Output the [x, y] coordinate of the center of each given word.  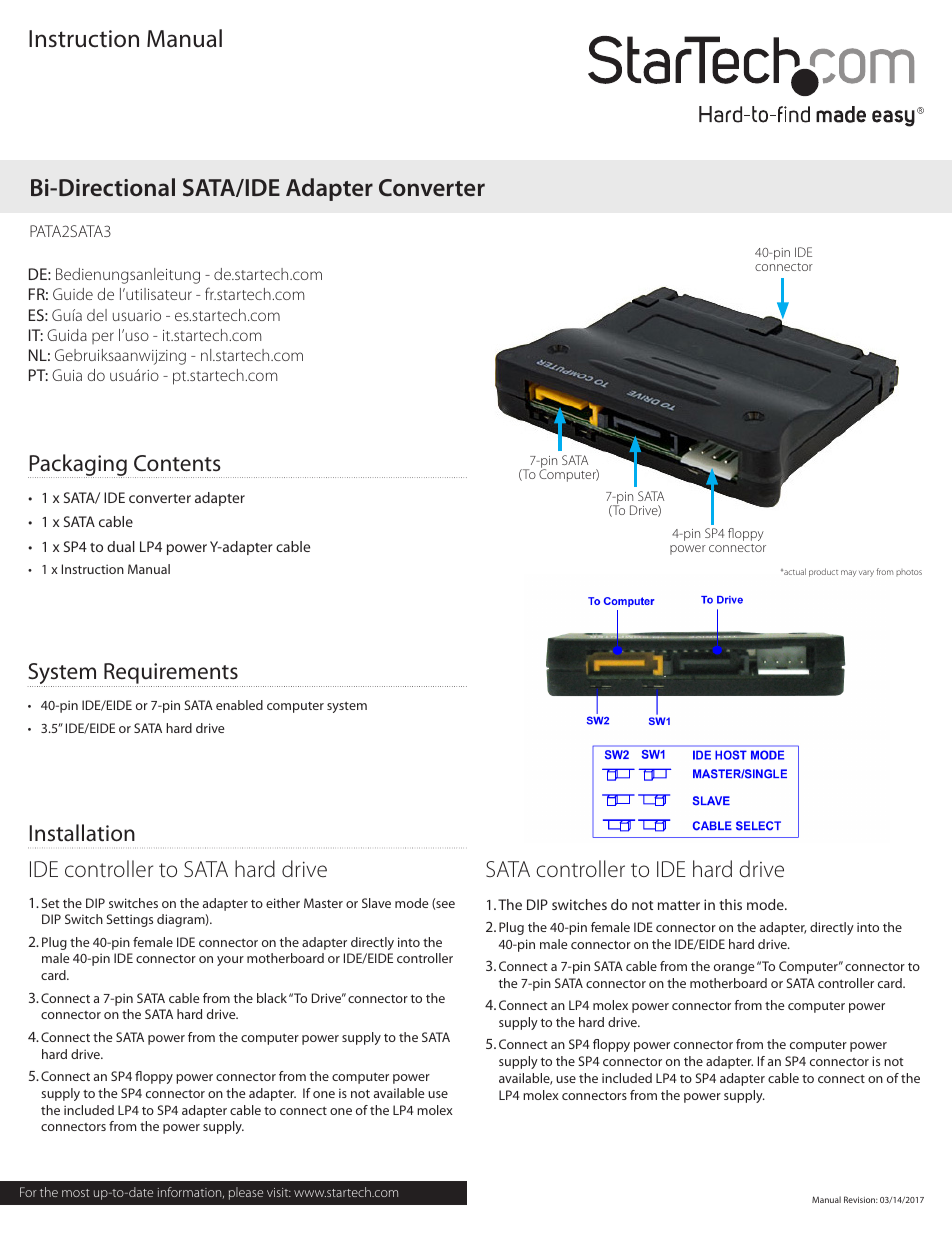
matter [679, 905]
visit [279, 1192]
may [848, 573]
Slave [376, 903]
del [97, 315]
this [730, 904]
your [230, 961]
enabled [239, 705]
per [103, 338]
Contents [177, 463]
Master [323, 903]
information [191, 1192]
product [823, 572]
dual [121, 546]
